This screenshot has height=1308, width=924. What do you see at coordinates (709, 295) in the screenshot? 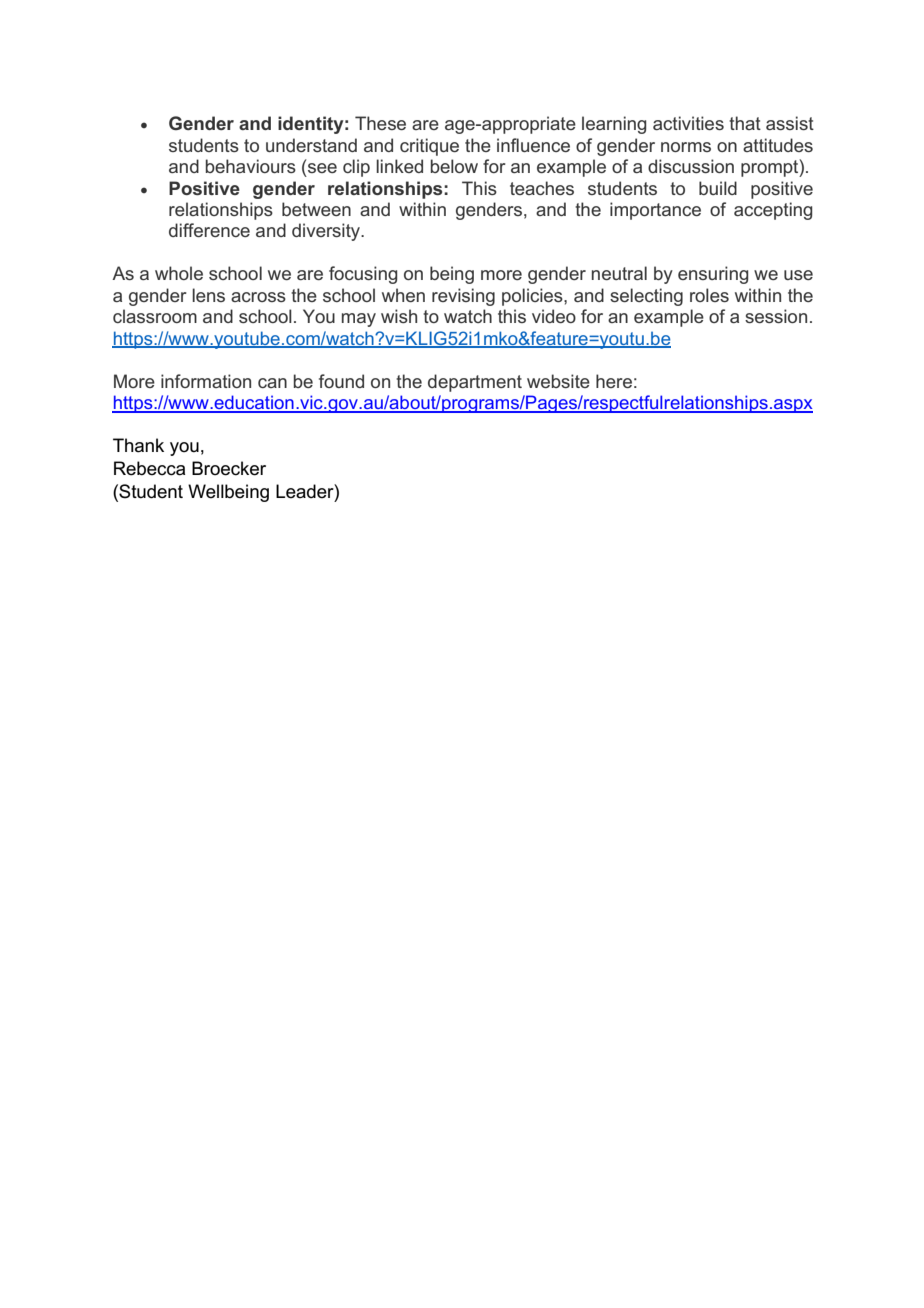
I see `roles` at bounding box center [709, 295].
